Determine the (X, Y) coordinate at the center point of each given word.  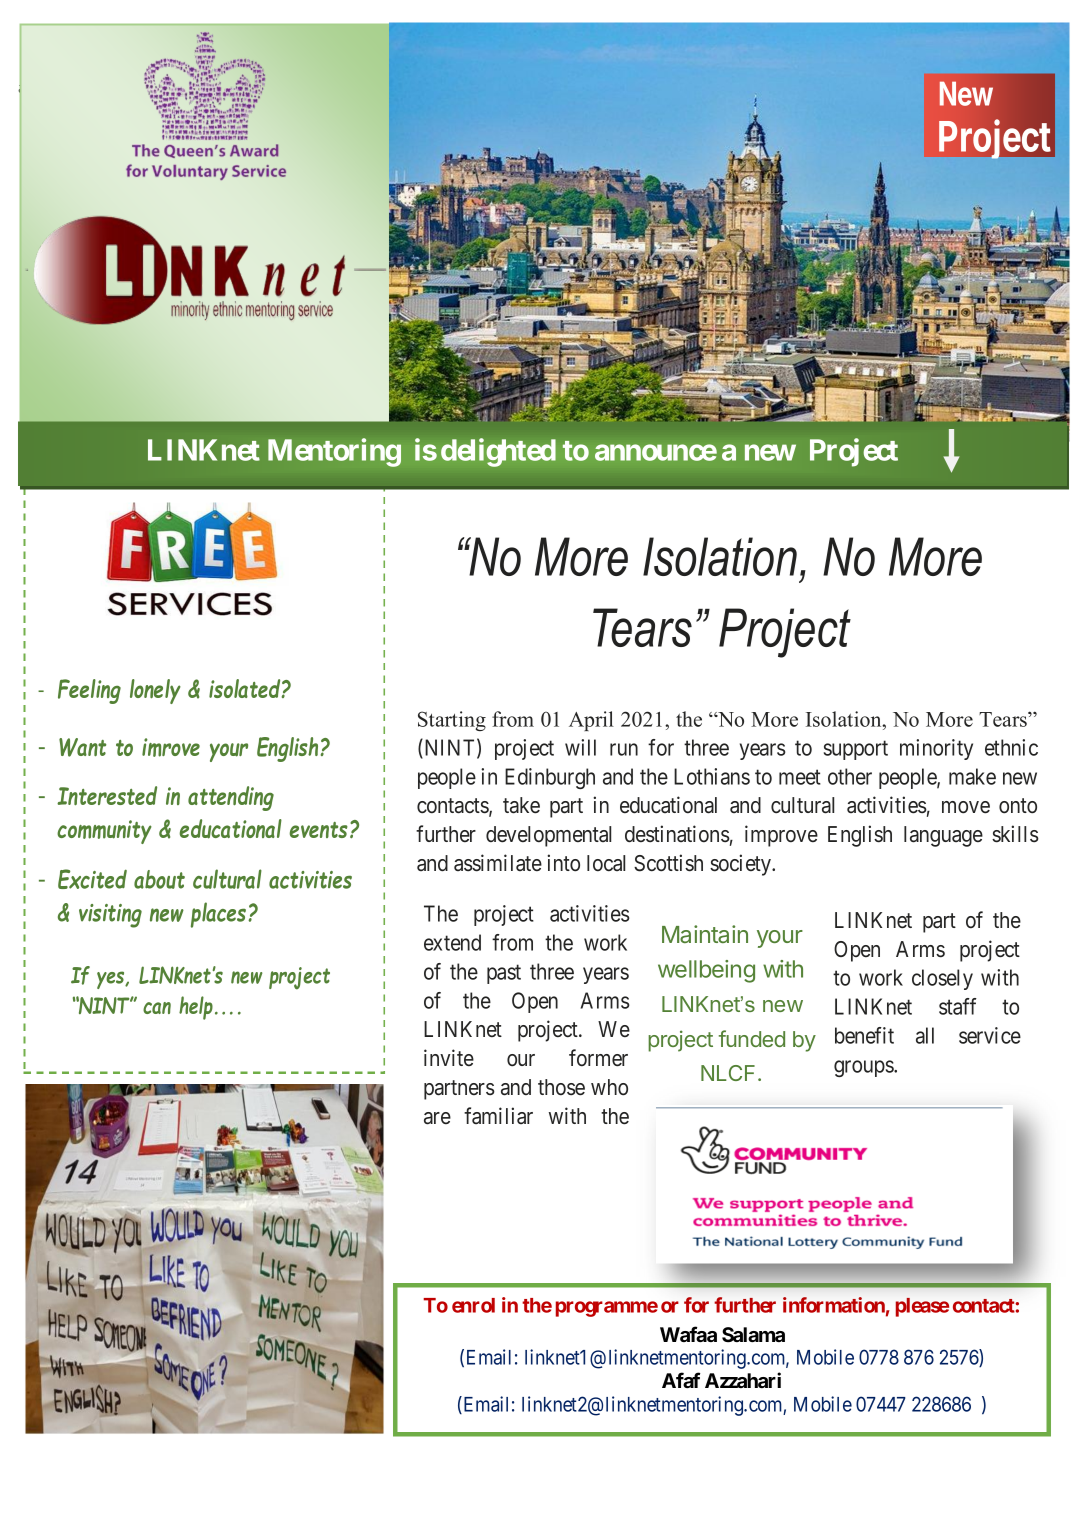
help (196, 1008)
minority (936, 749)
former (598, 1058)
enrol (473, 1305)
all (925, 1035)
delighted (498, 452)
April (591, 721)
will (580, 747)
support (856, 750)
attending (231, 798)
